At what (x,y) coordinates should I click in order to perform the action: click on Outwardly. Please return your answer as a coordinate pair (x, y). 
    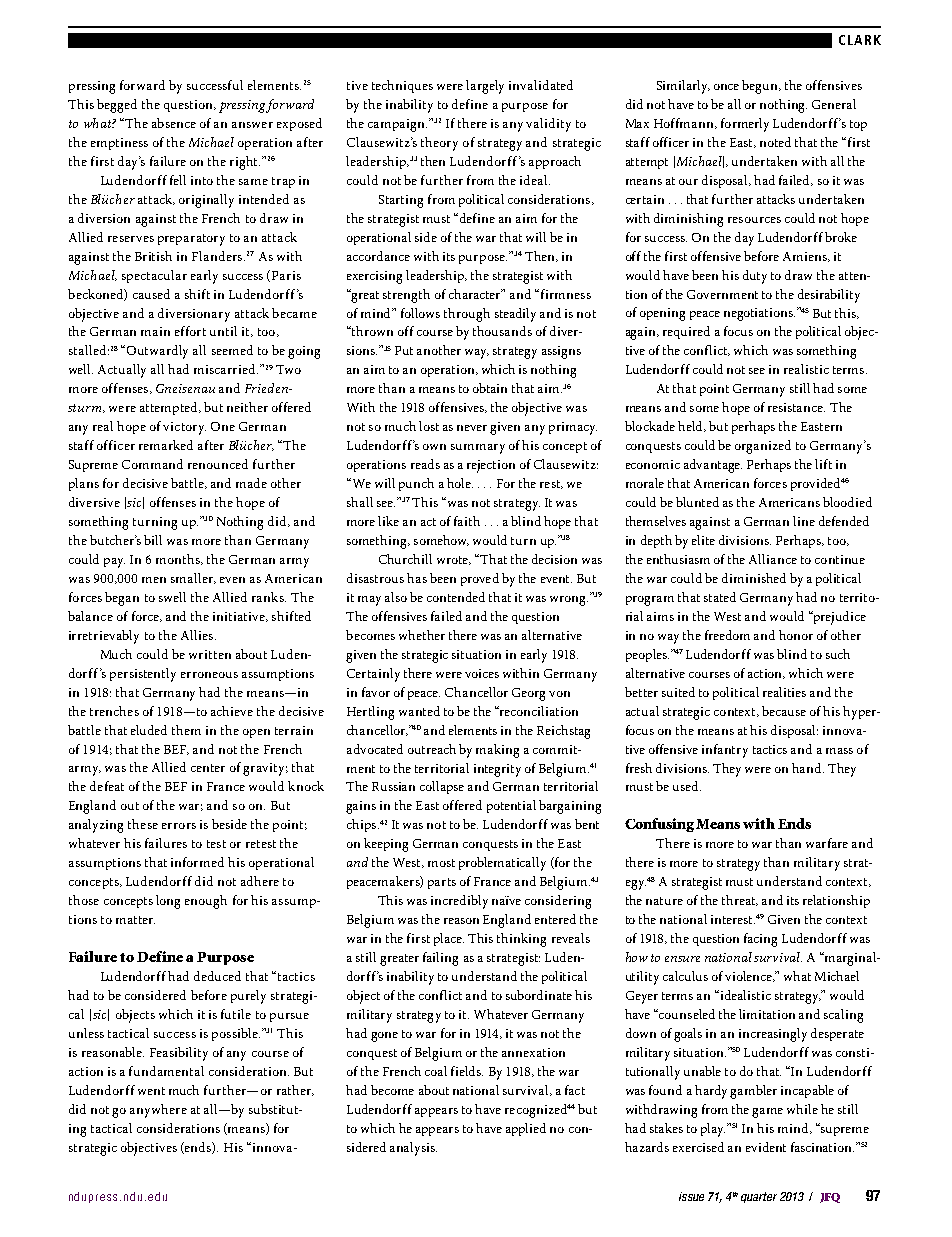
    Looking at the image, I should click on (157, 352).
